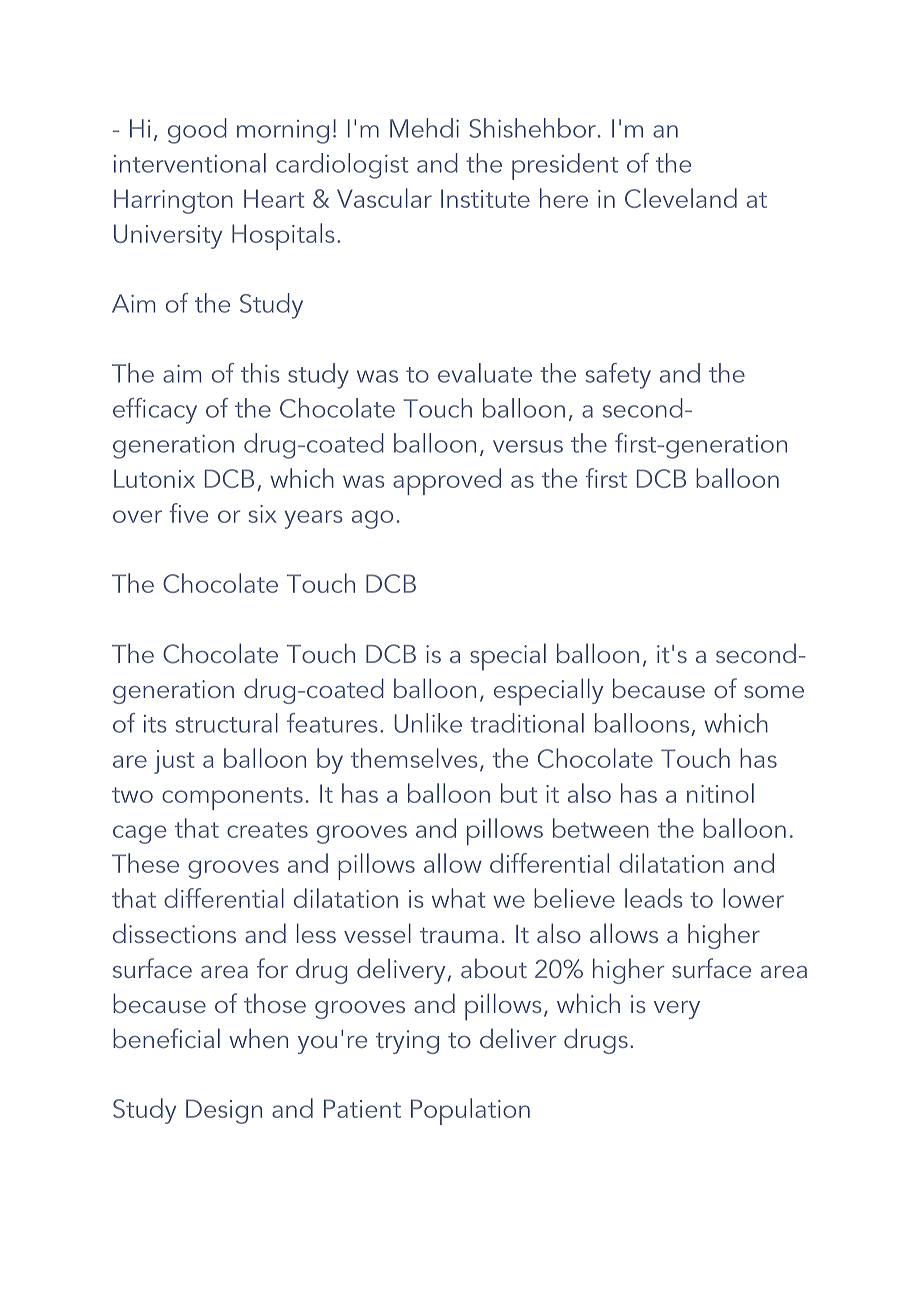 The image size is (924, 1308). I want to click on Design, so click(224, 1111).
